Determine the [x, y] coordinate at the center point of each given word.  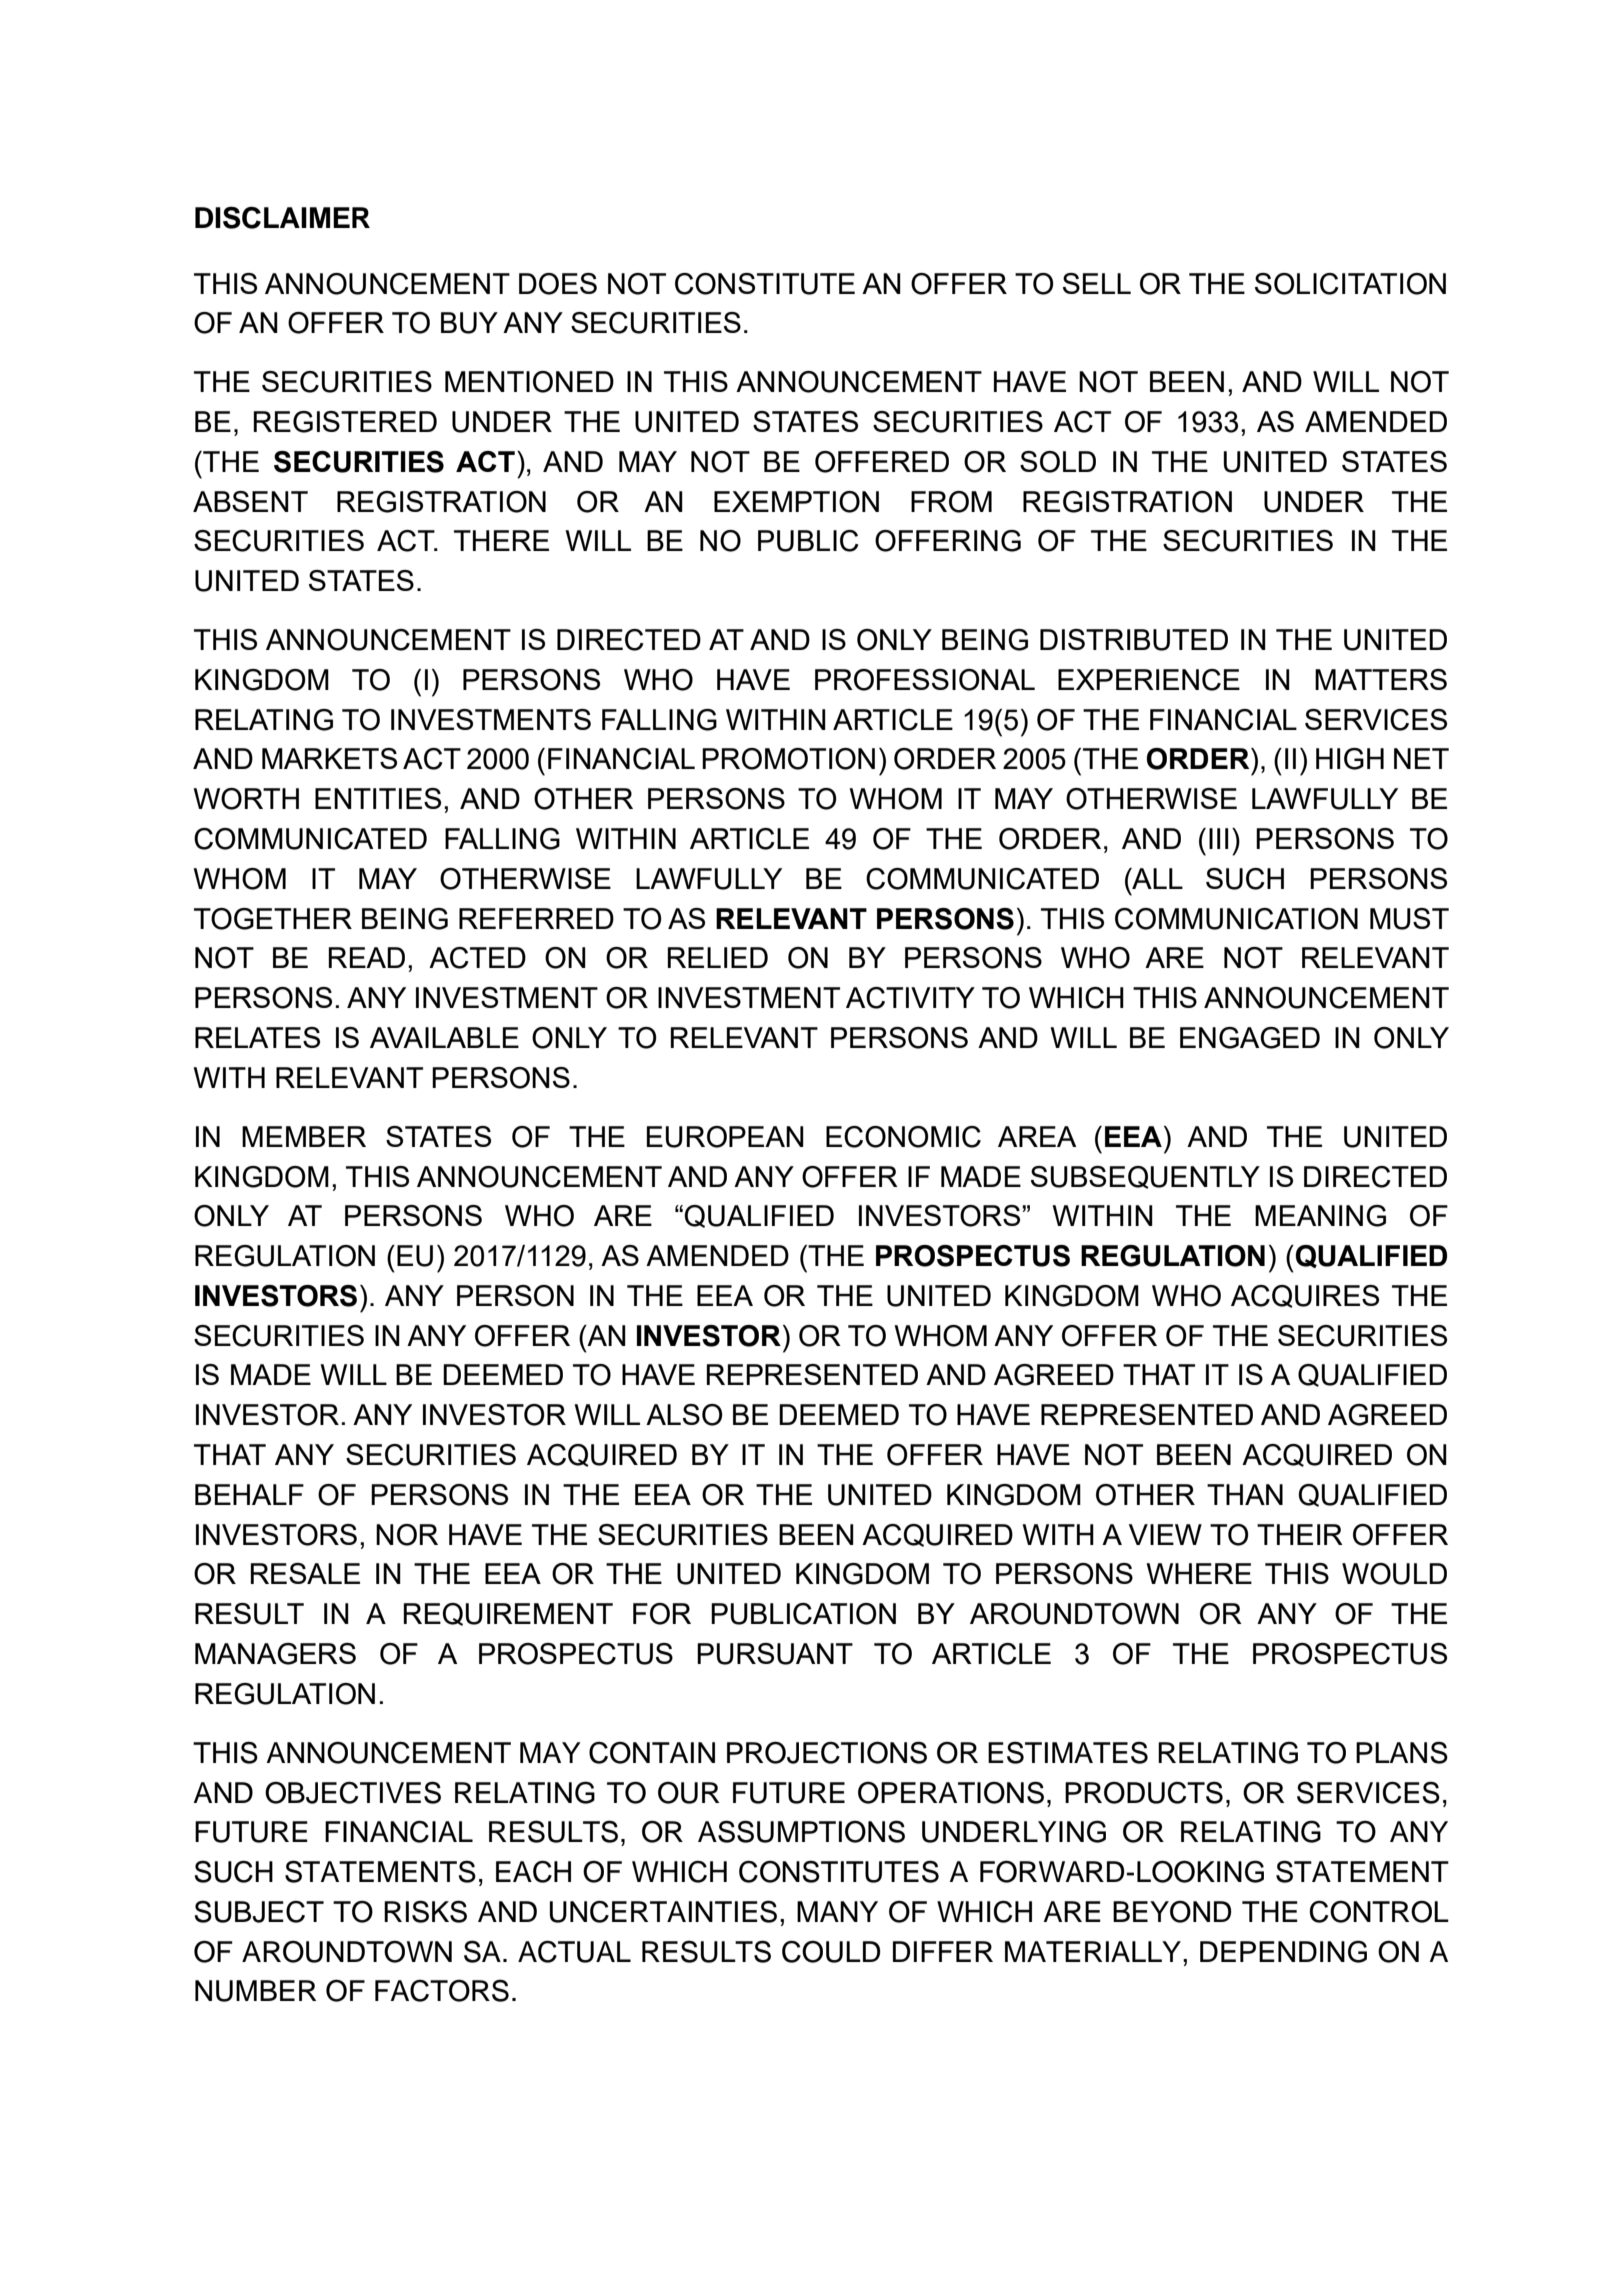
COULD [831, 1951]
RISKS [425, 1911]
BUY [469, 323]
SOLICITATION [1350, 284]
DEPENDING [1283, 1951]
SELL [1097, 283]
